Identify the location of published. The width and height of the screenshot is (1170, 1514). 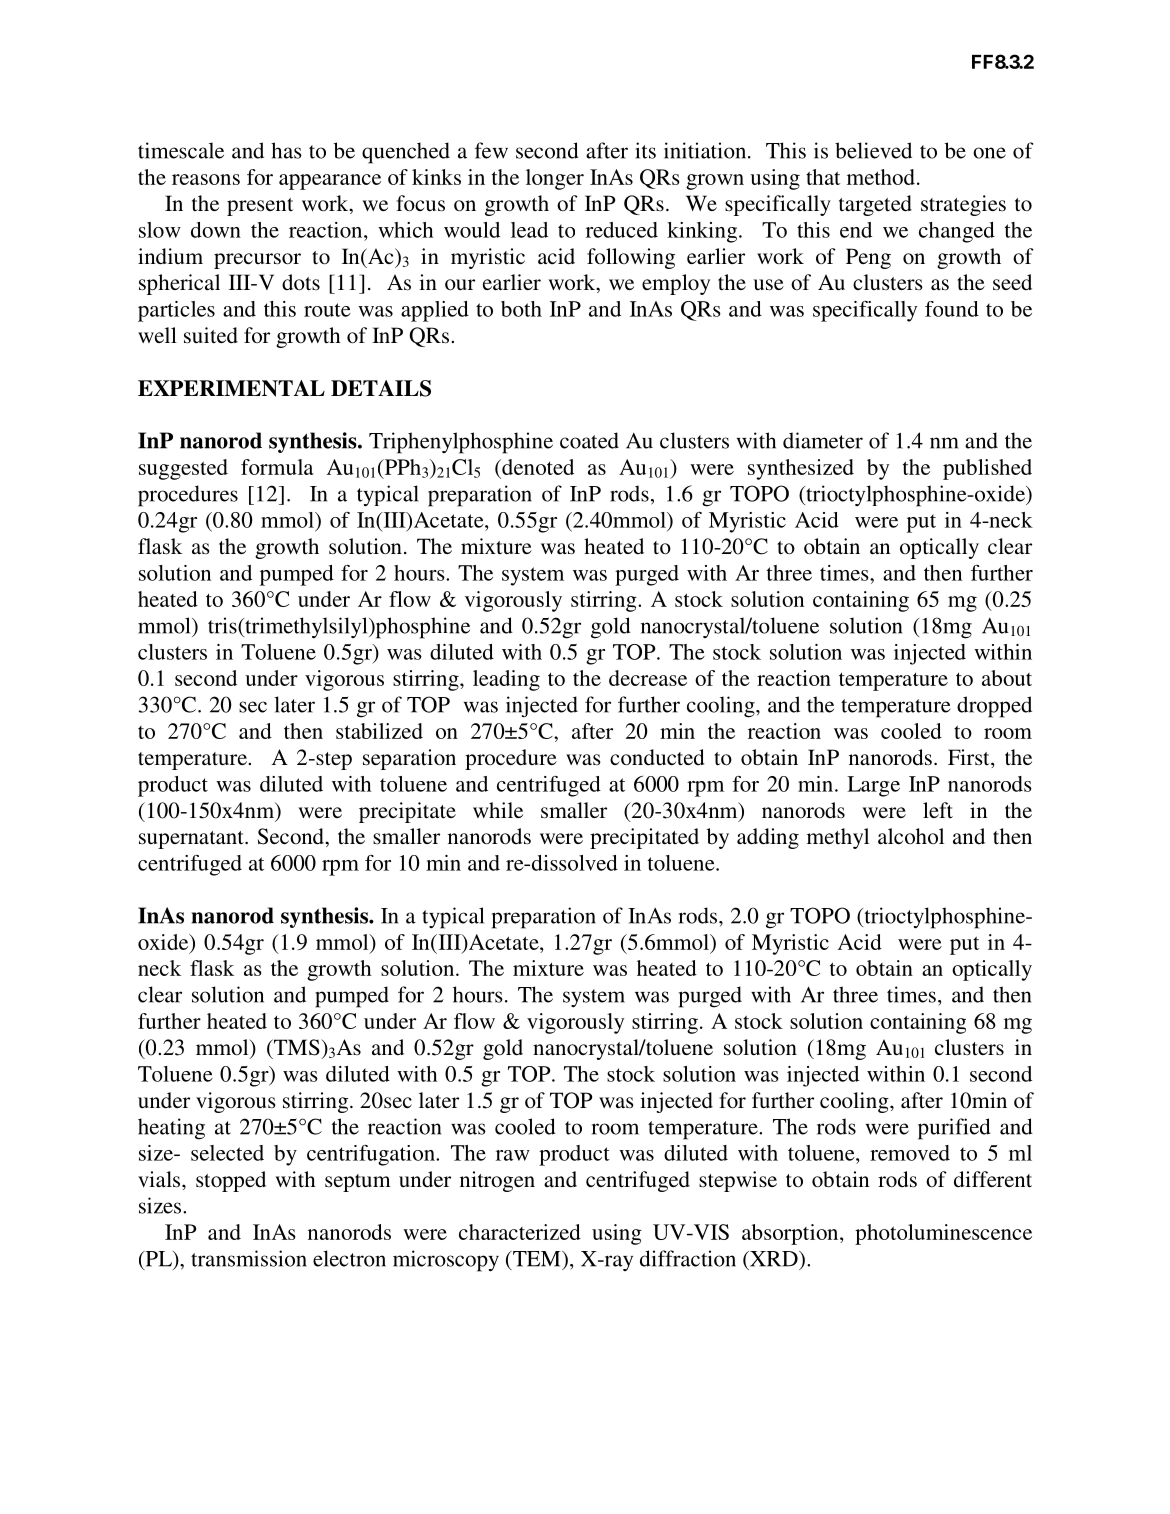
(987, 469).
